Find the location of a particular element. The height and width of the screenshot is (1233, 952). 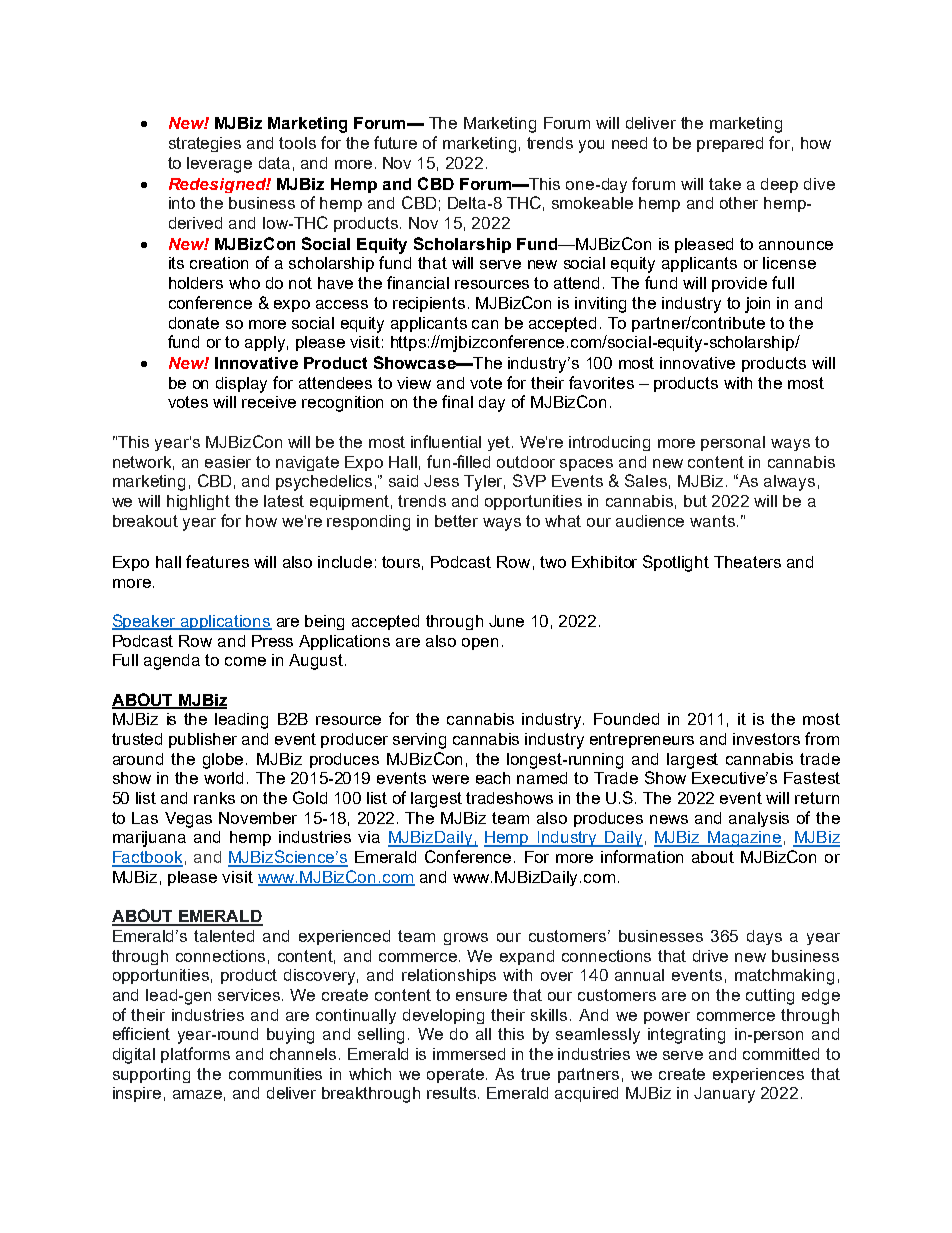

wants is located at coordinates (712, 521).
